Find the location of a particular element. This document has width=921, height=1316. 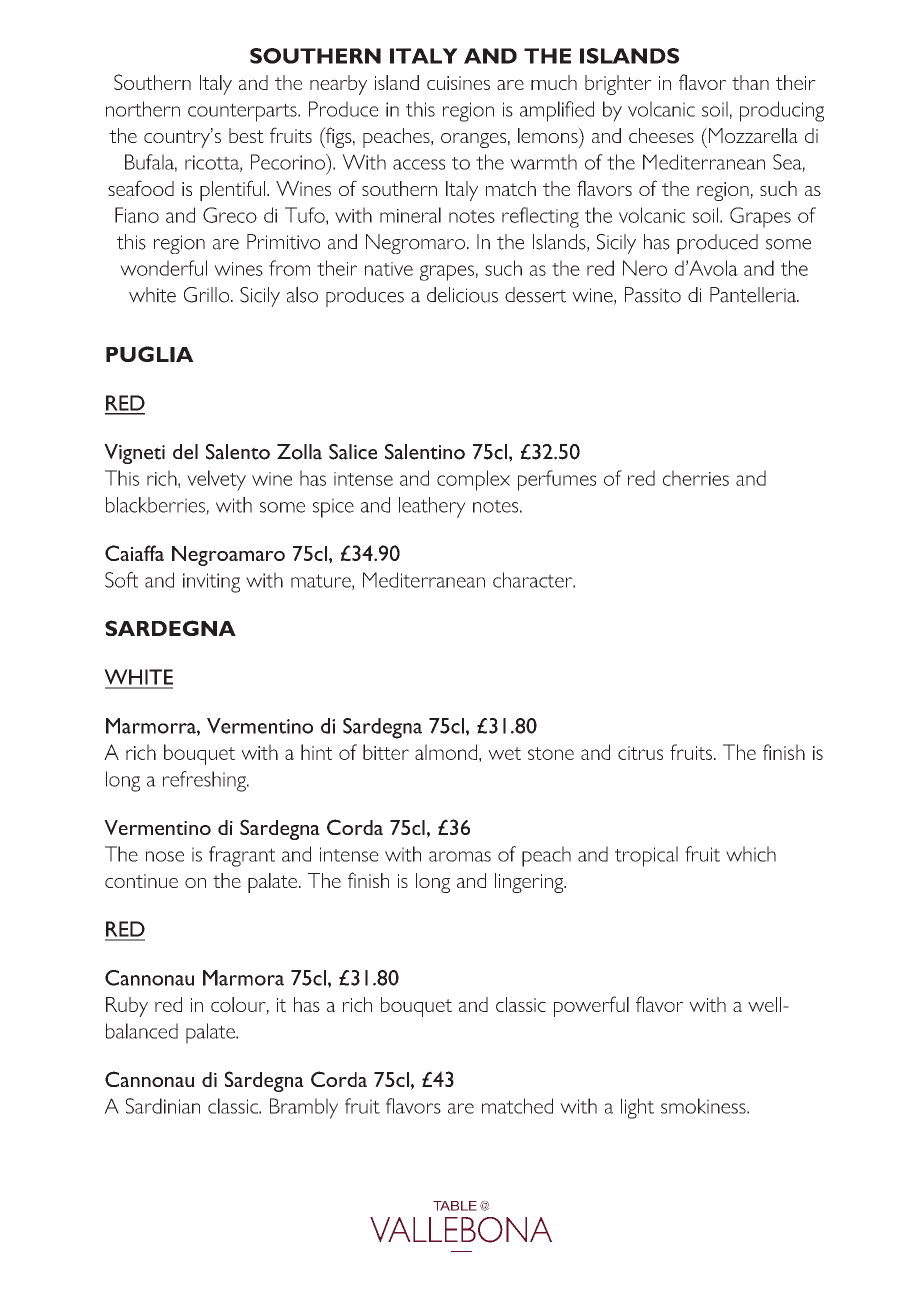

counterparts is located at coordinates (243, 112).
